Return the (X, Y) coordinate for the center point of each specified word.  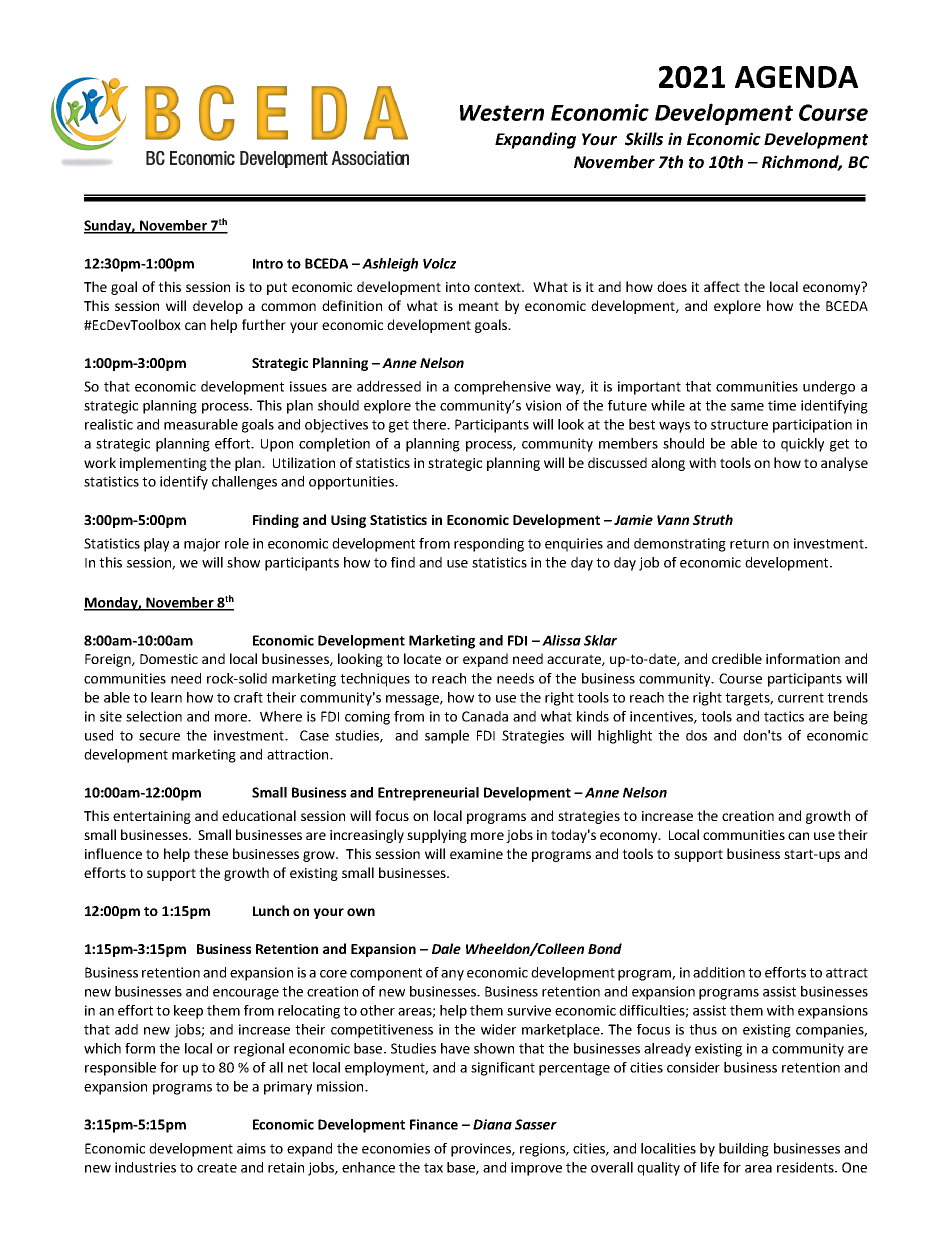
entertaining (152, 817)
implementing (163, 464)
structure (739, 425)
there (430, 424)
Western (502, 113)
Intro (268, 264)
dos (696, 735)
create (217, 1168)
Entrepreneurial (428, 794)
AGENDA (796, 77)
